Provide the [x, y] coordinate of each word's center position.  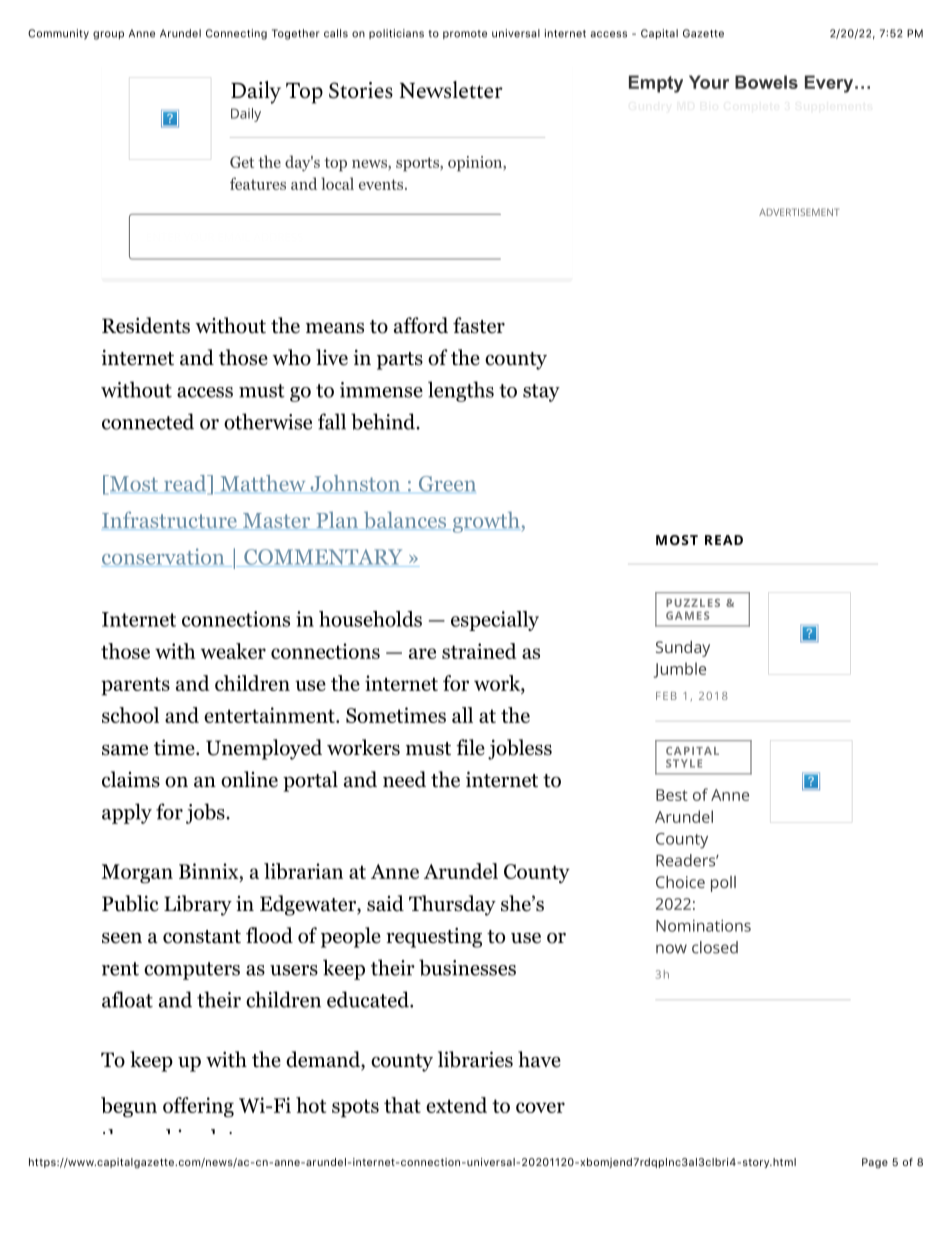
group [108, 35]
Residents [146, 325]
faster [479, 325]
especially [495, 621]
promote [465, 34]
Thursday [452, 905]
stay [541, 393]
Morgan [137, 874]
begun [129, 1107]
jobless [520, 749]
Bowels [766, 82]
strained [479, 651]
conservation [164, 557]
